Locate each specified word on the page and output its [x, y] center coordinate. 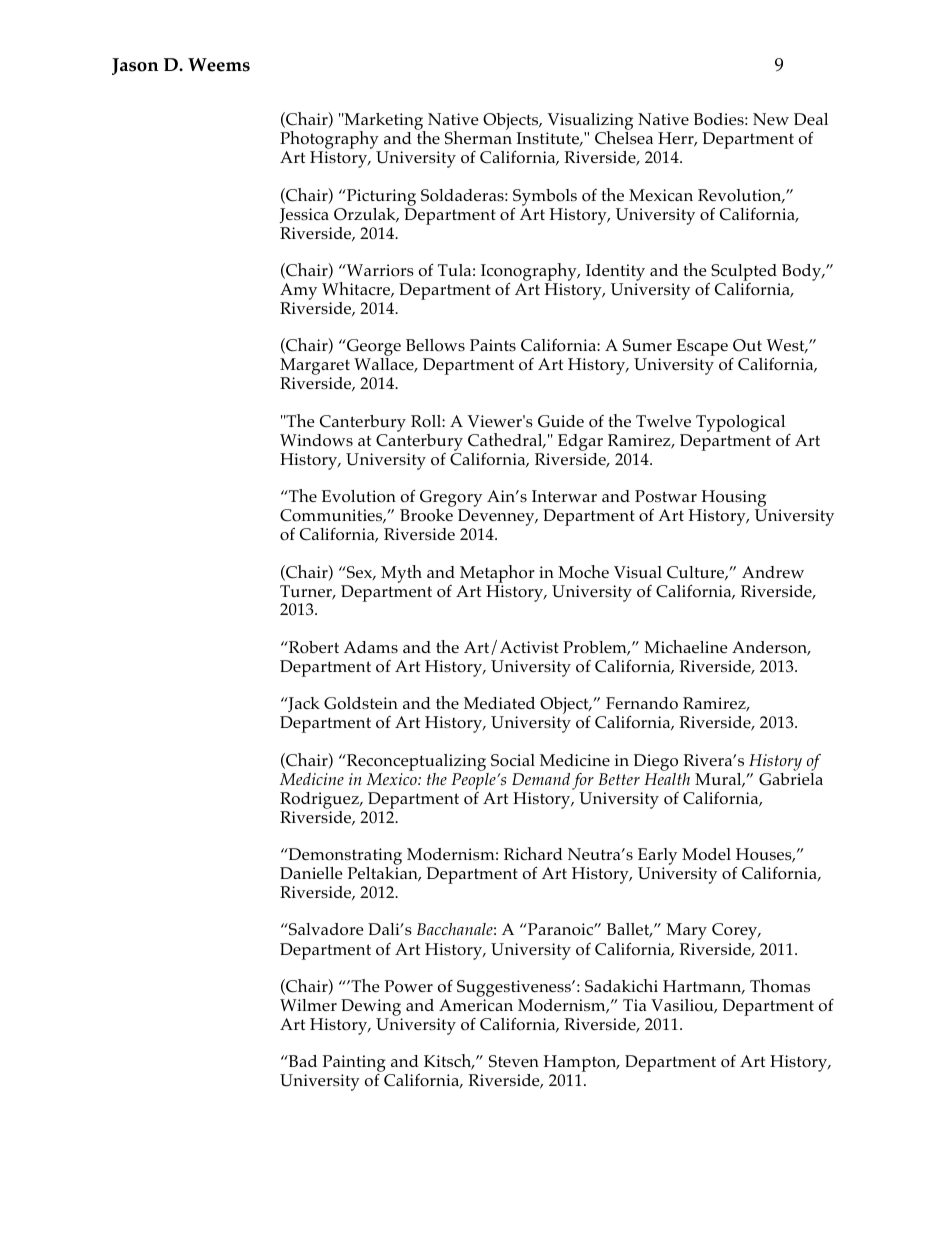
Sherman [478, 137]
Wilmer [308, 1005]
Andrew [773, 572]
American [476, 1005]
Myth [401, 574]
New [771, 119]
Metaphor [497, 574]
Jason [135, 66]
